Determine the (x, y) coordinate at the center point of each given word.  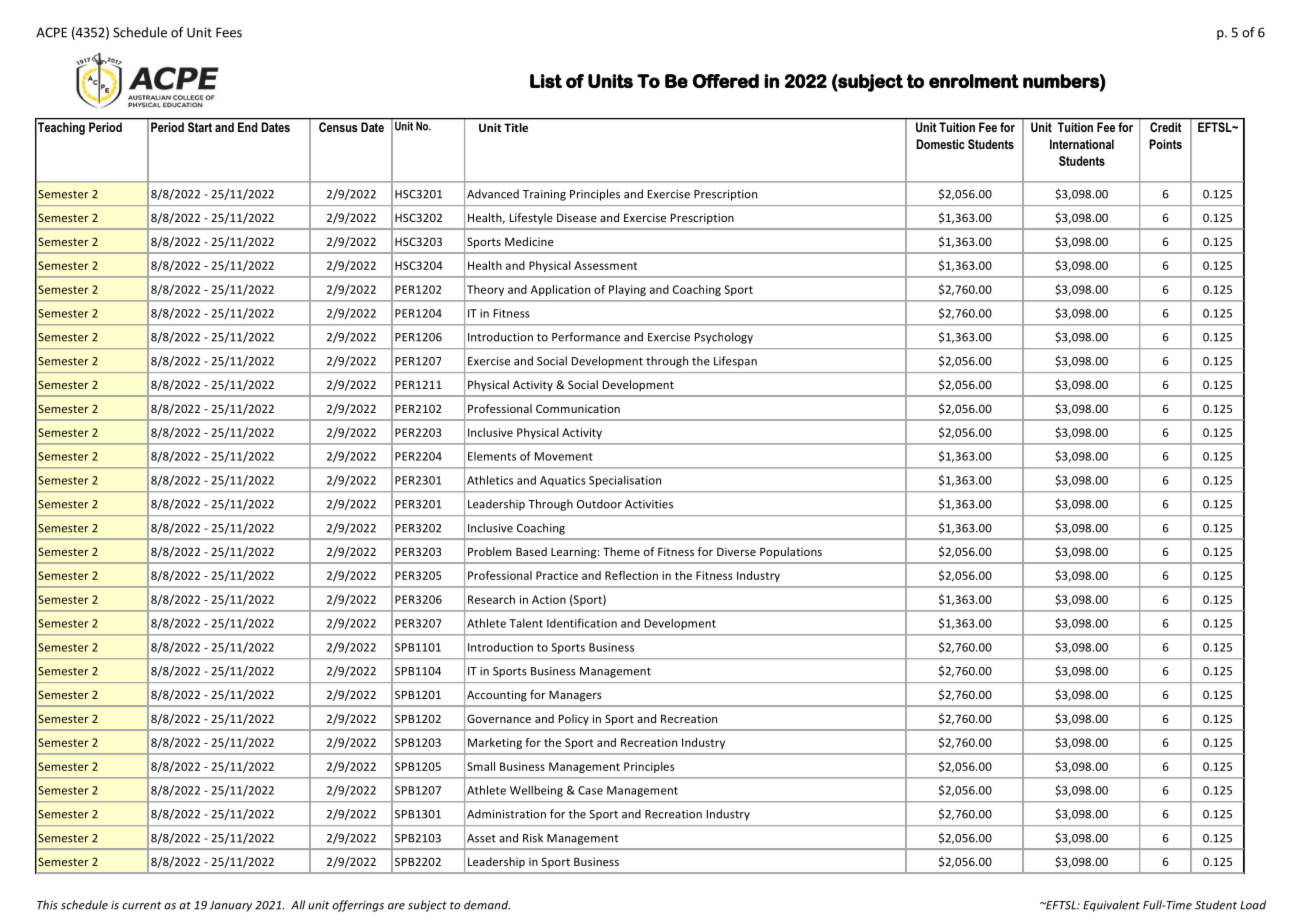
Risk (533, 838)
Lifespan (735, 362)
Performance (586, 337)
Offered (726, 81)
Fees (229, 32)
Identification (582, 623)
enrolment (974, 81)
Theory (485, 290)
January (230, 906)
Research (491, 599)
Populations (791, 553)
